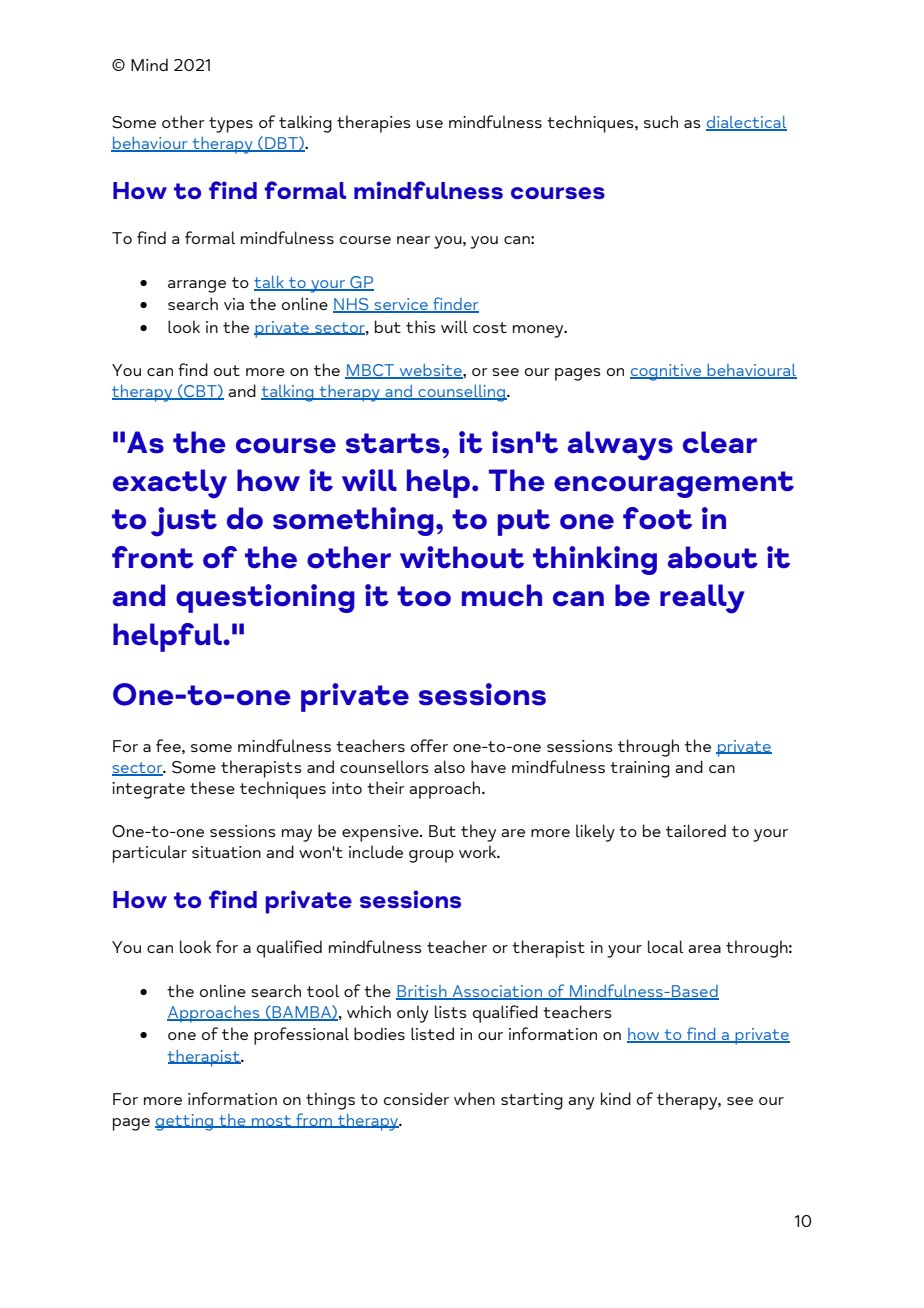 This screenshot has width=924, height=1308. Describe the element at coordinates (393, 443) in the screenshot. I see `starts` at that location.
